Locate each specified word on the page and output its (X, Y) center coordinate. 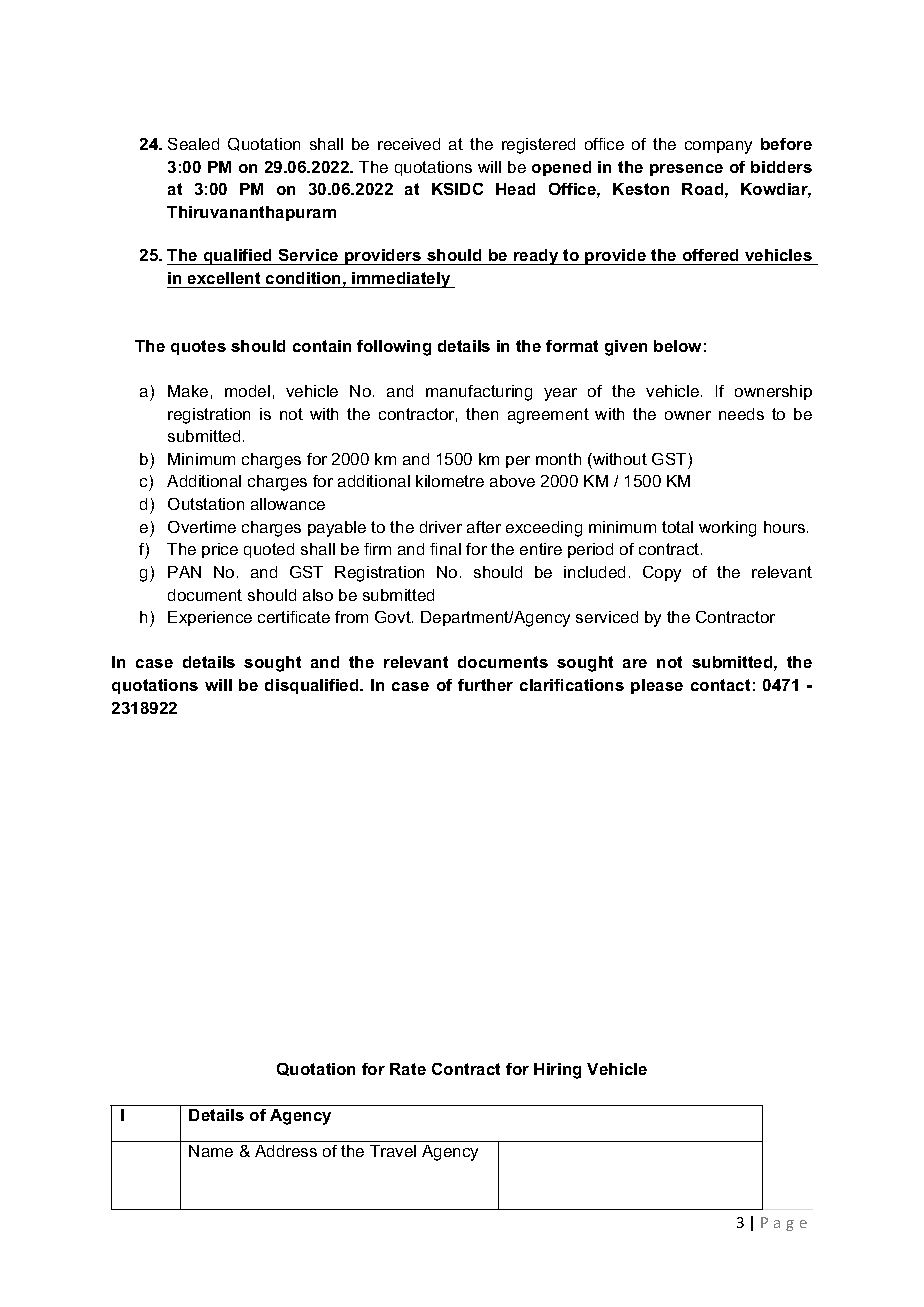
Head (515, 189)
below (677, 346)
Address (286, 1151)
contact (720, 685)
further (485, 685)
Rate (408, 1069)
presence (686, 170)
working (727, 529)
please (657, 686)
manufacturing (479, 393)
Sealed (193, 144)
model (247, 391)
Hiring (557, 1071)
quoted (269, 550)
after (484, 527)
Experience (210, 618)
